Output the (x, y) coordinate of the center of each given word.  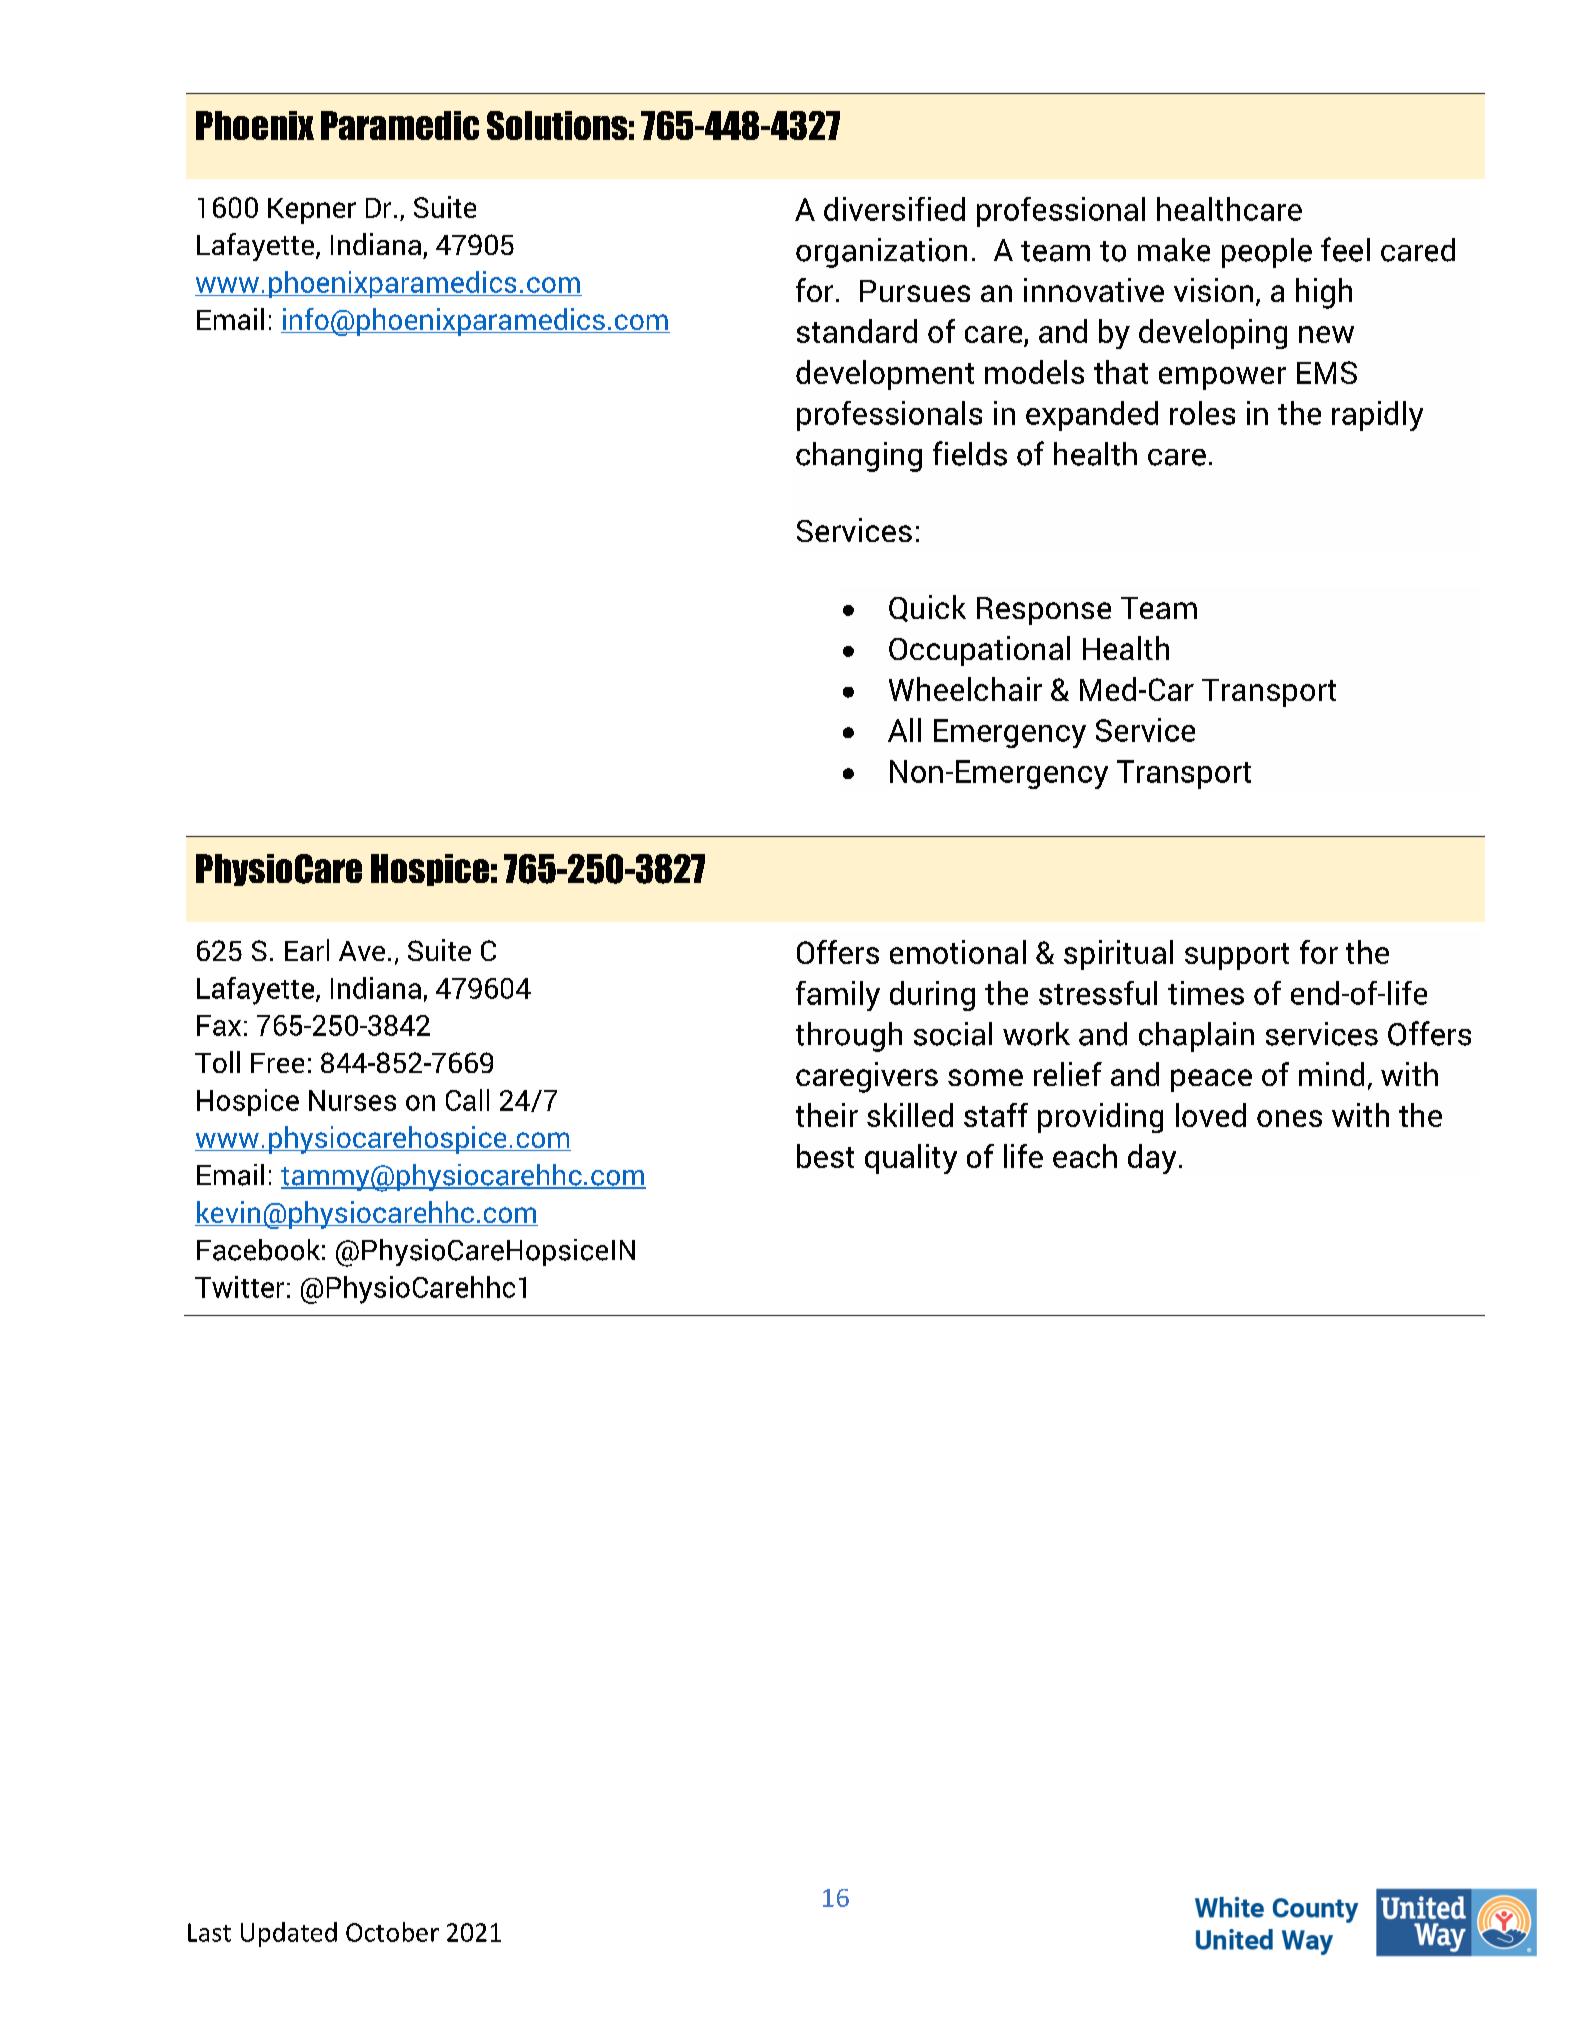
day (1152, 1159)
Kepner (312, 211)
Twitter (239, 1287)
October (392, 1932)
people (1267, 253)
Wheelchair (965, 689)
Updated (289, 1934)
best (825, 1156)
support (1237, 956)
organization (881, 253)
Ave (362, 951)
